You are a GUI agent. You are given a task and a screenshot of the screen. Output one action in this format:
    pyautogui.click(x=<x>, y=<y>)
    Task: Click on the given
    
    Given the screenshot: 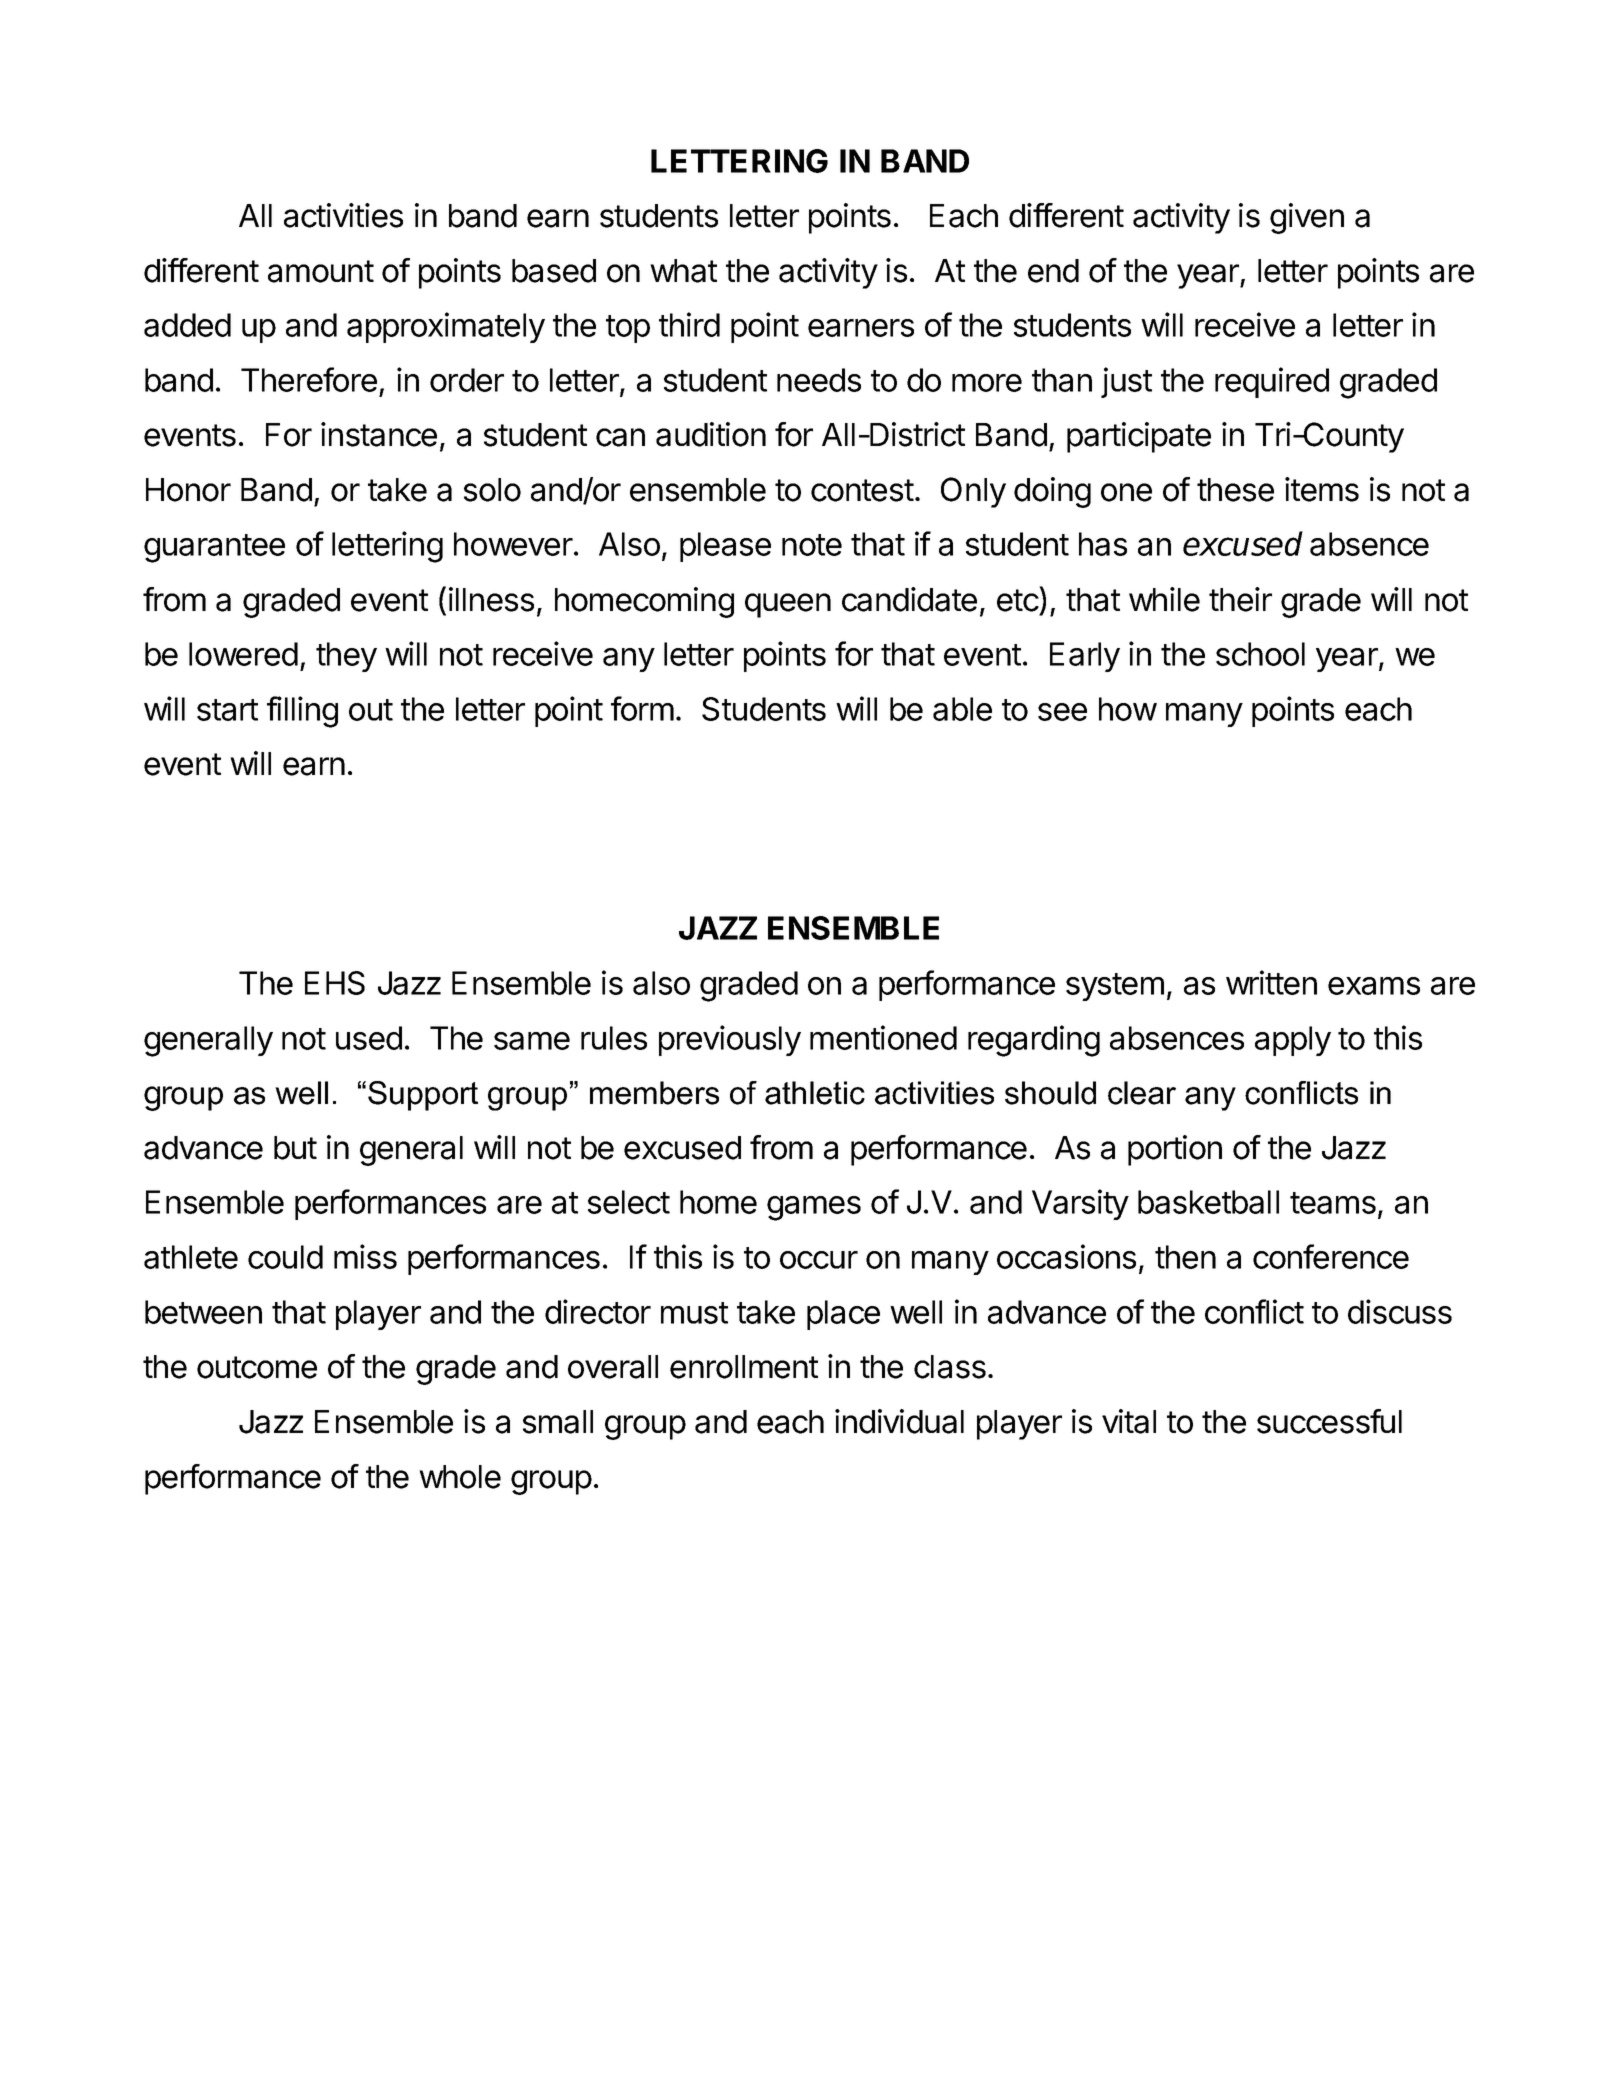 What is the action you would take?
    pyautogui.click(x=1307, y=218)
